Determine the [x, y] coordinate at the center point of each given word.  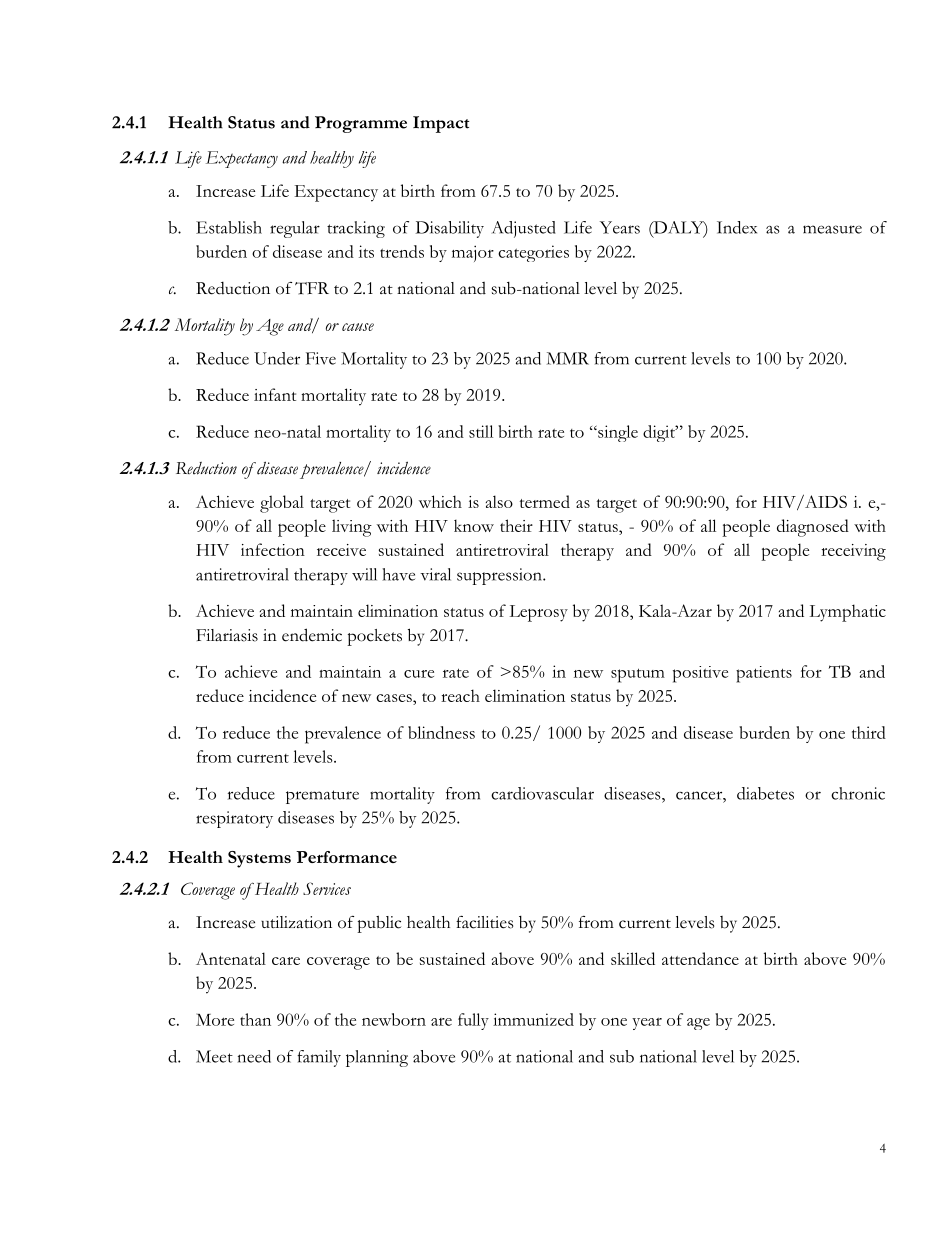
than [255, 1019]
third [869, 732]
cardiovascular [542, 793]
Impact [441, 124]
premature [322, 797]
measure [832, 229]
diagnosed [813, 528]
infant [275, 394]
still [481, 431]
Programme [361, 124]
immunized [533, 1019]
